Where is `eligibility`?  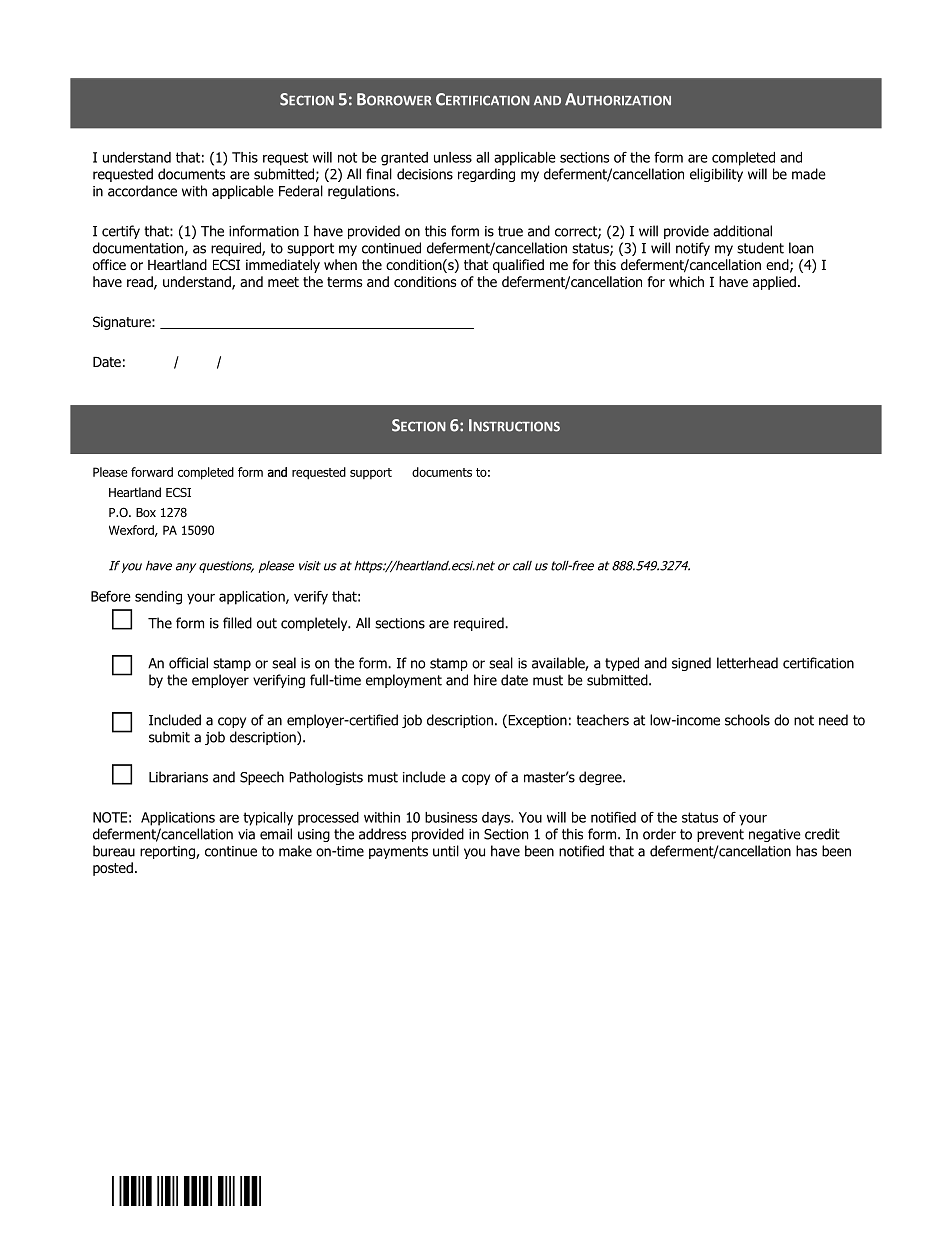 eligibility is located at coordinates (716, 175).
